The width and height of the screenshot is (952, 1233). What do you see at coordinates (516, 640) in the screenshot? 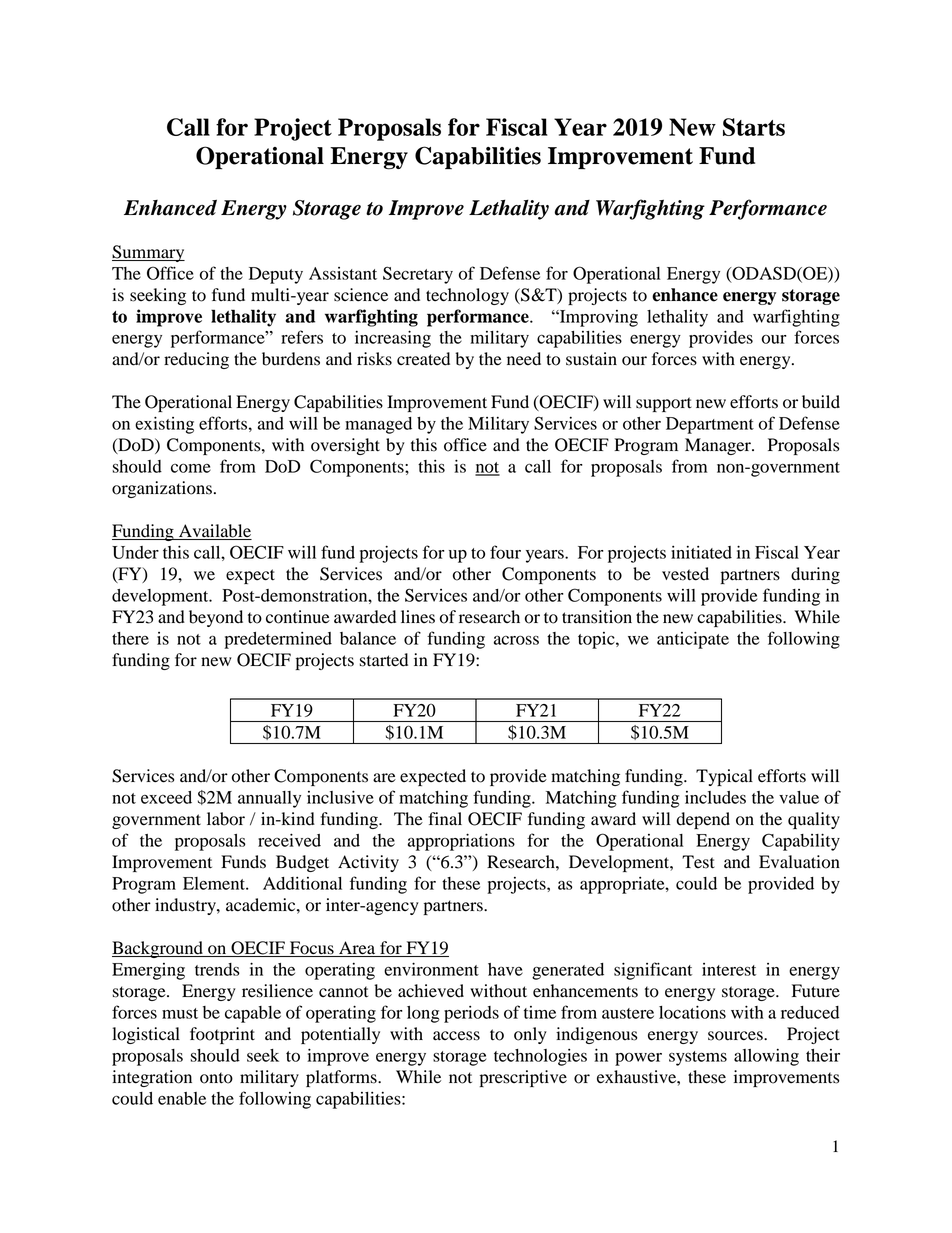
I see `across` at bounding box center [516, 640].
